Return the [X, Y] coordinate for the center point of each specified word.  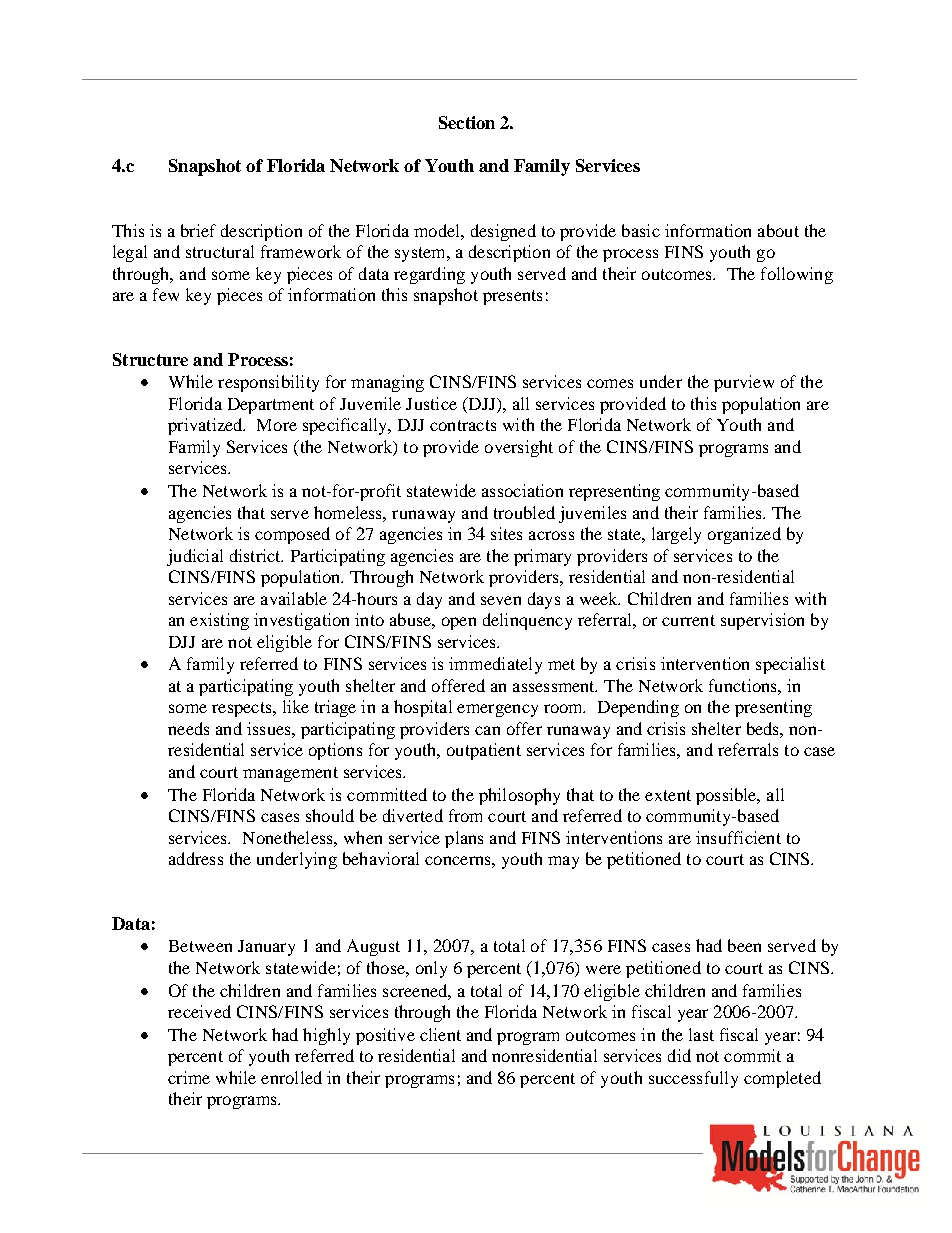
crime [189, 1077]
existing [219, 621]
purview [744, 383]
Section [467, 122]
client [440, 1034]
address [196, 858]
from [465, 815]
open [459, 623]
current [688, 620]
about [778, 230]
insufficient [738, 837]
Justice [431, 403]
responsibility [268, 383]
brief [198, 230]
